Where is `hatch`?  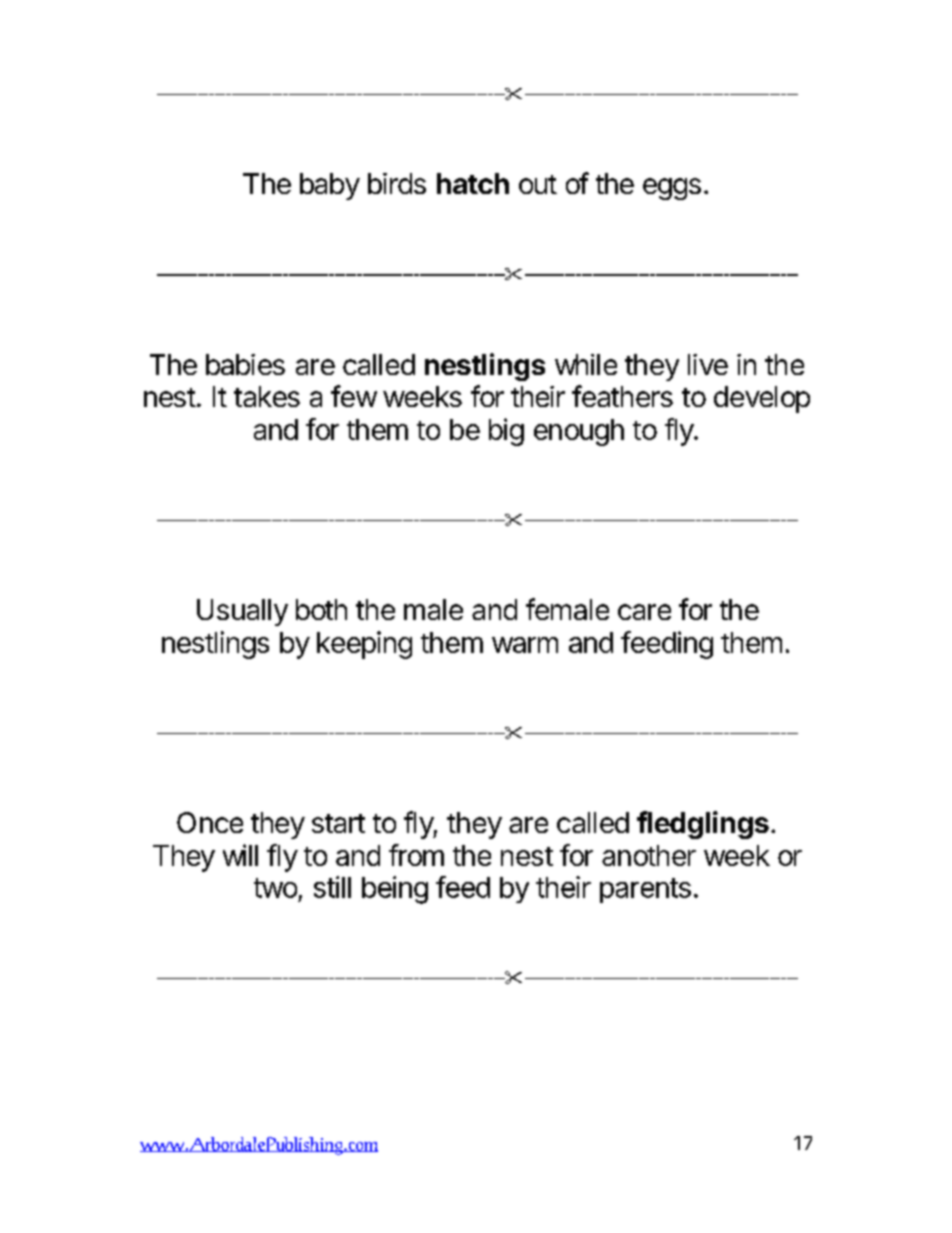 hatch is located at coordinates (473, 183).
